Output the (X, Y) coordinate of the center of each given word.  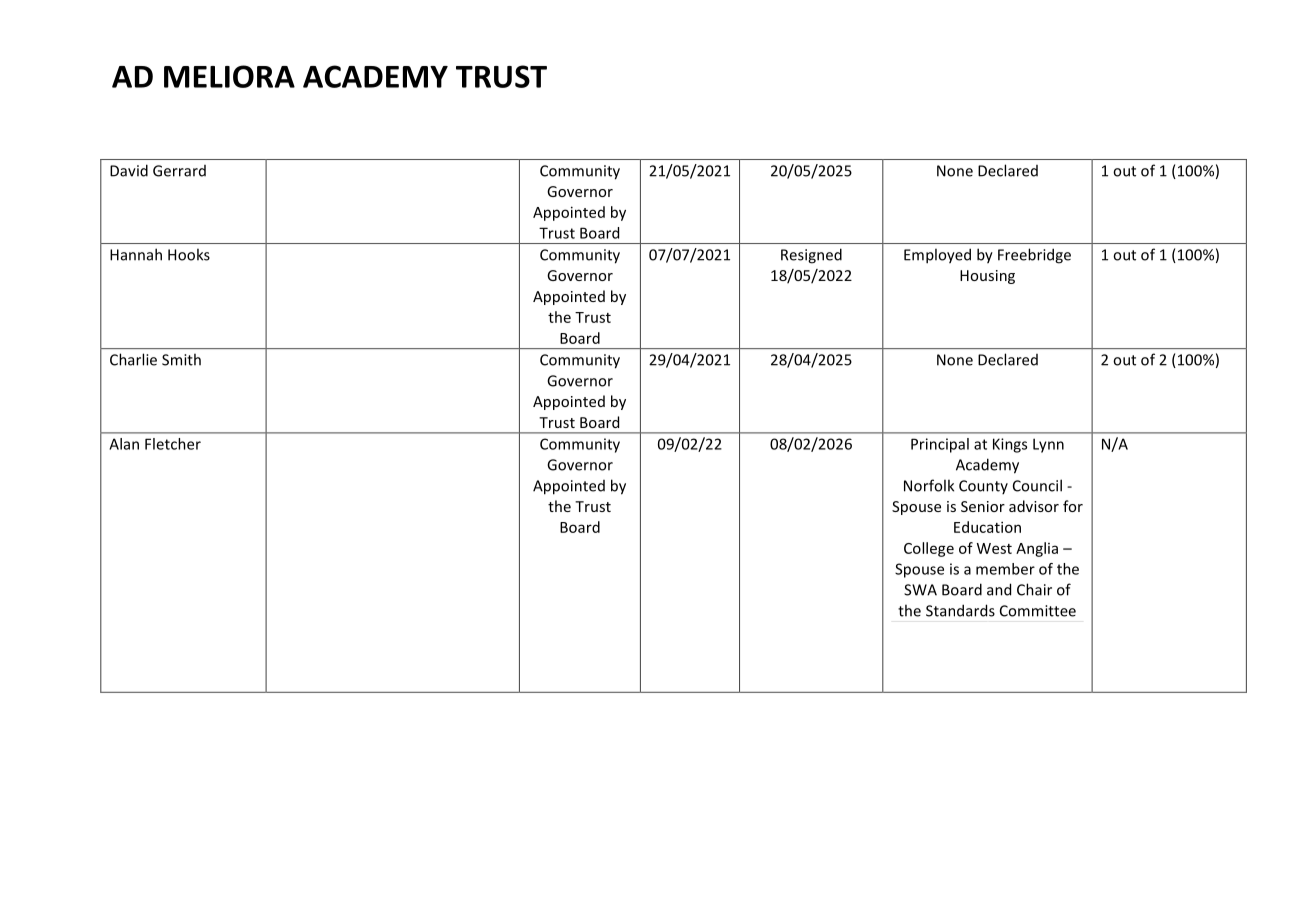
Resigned (811, 256)
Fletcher (173, 444)
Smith (181, 359)
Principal (940, 445)
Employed (937, 256)
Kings (1010, 445)
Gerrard (179, 171)
